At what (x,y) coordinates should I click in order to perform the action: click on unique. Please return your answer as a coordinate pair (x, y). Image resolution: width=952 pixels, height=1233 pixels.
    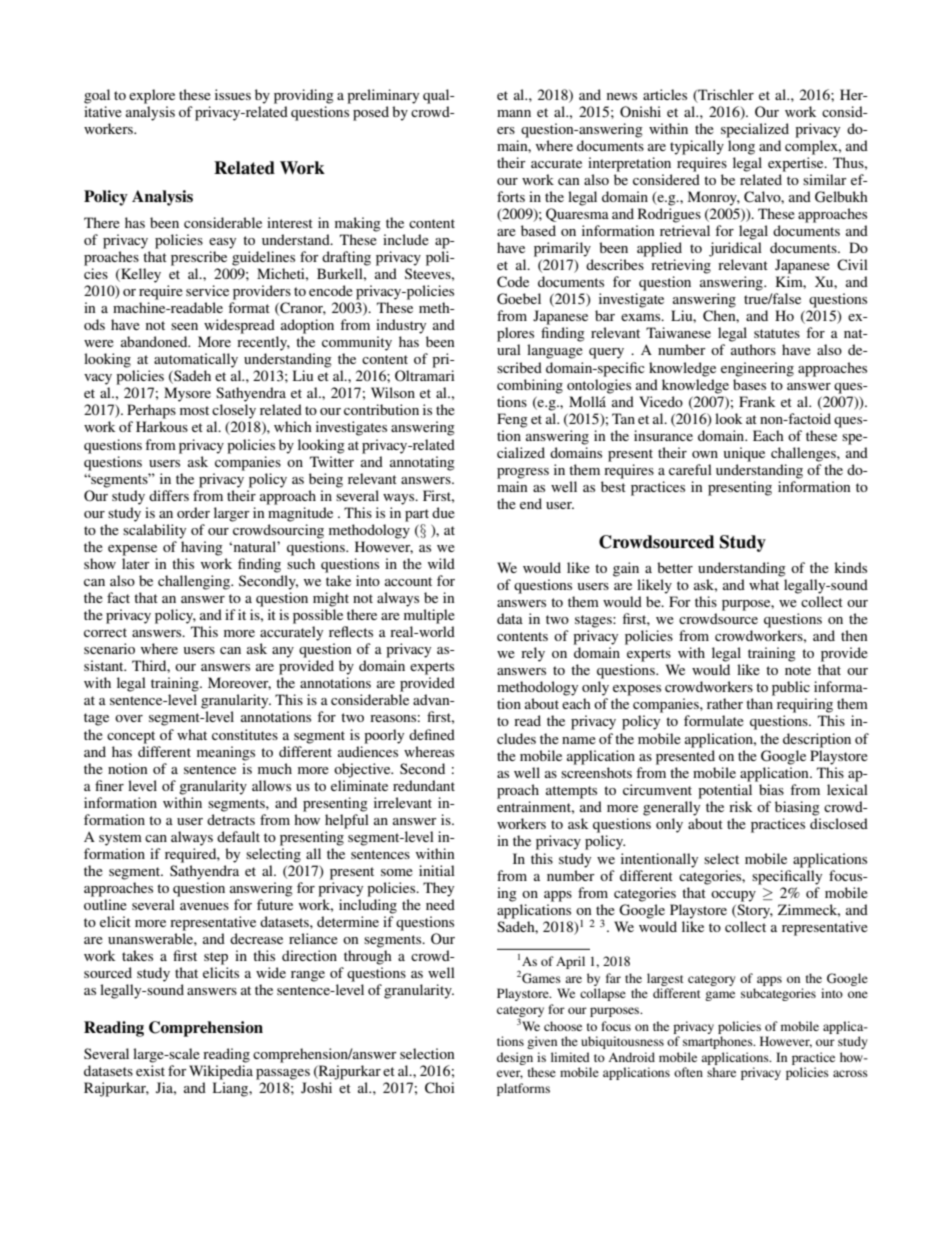
    Looking at the image, I should click on (744, 454).
